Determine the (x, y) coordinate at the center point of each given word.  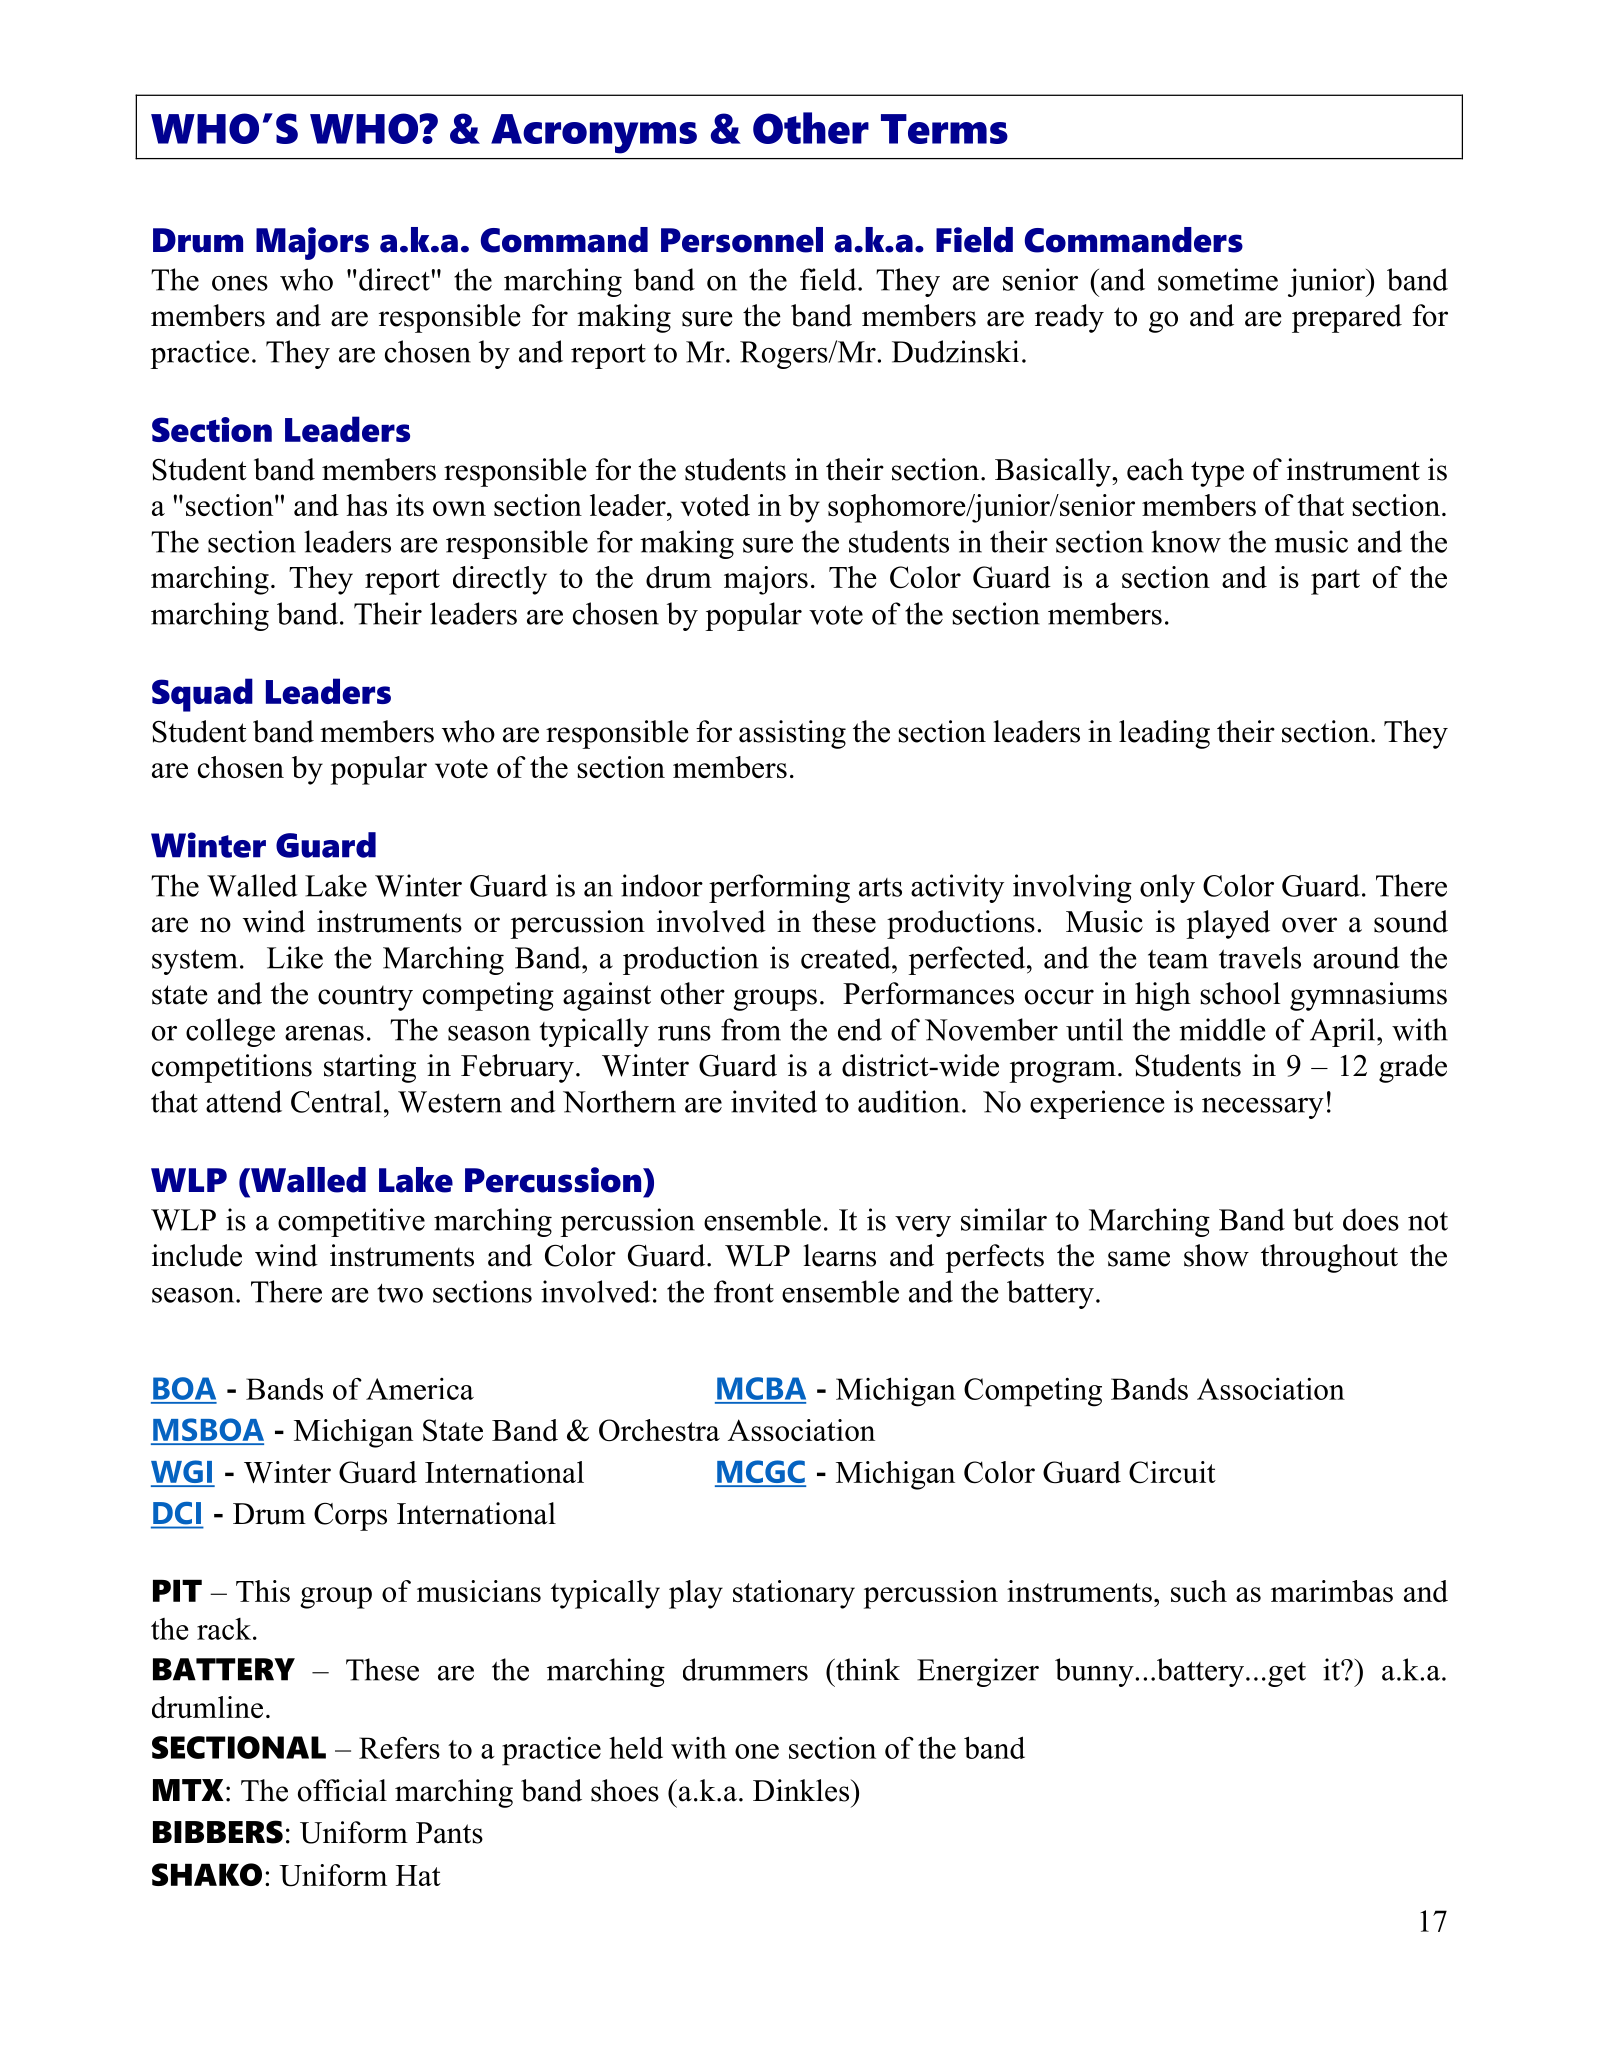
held (636, 1747)
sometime (1218, 279)
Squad (202, 695)
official (342, 1790)
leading (1164, 734)
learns (839, 1255)
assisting (792, 734)
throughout (1329, 1258)
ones (240, 283)
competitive (351, 1222)
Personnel (742, 240)
